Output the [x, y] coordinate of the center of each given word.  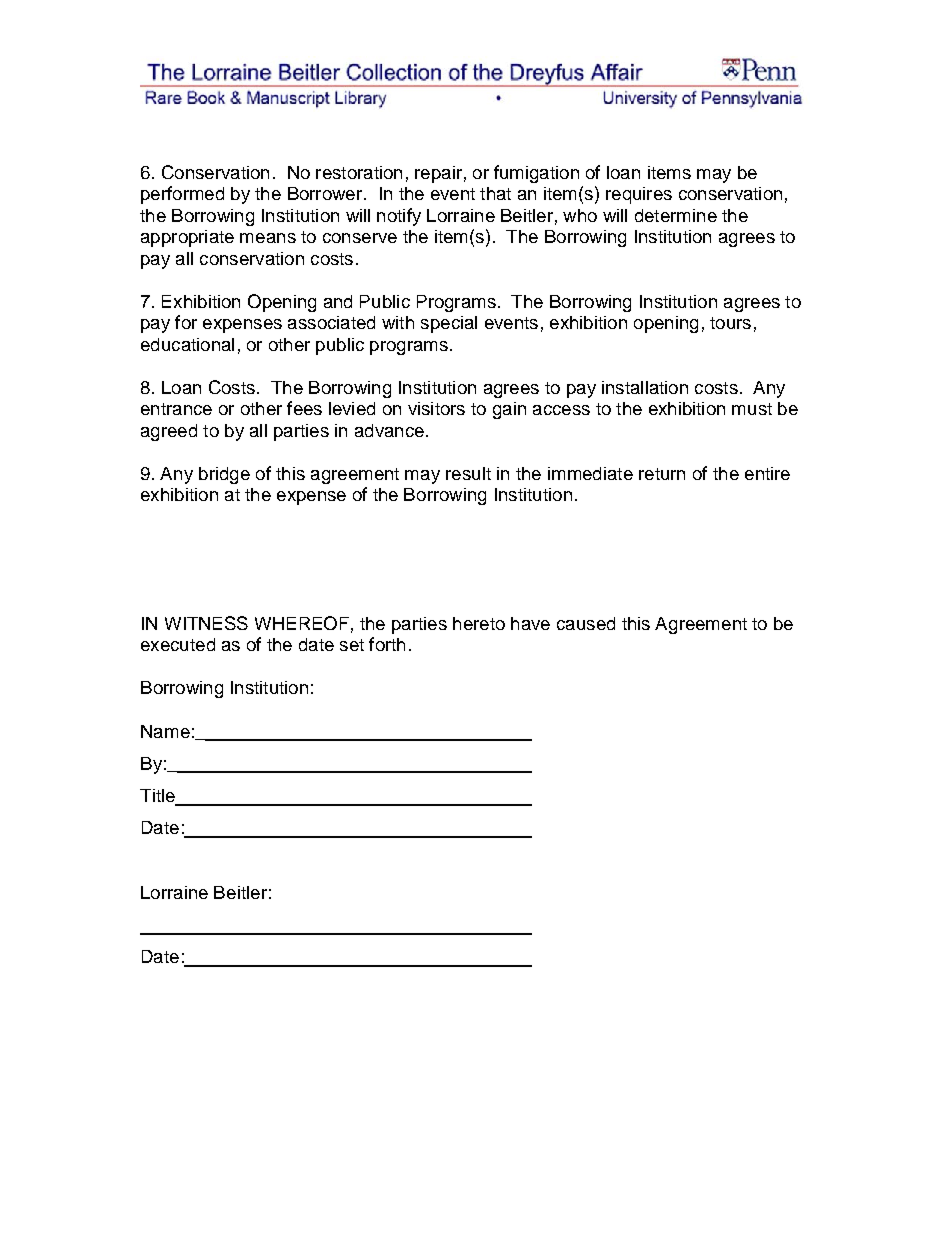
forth [387, 644]
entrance [176, 409]
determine [676, 215]
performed [182, 195]
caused [586, 623]
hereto [479, 623]
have [530, 623]
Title [158, 797]
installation [645, 387]
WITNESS [206, 623]
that [495, 193]
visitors [436, 408]
